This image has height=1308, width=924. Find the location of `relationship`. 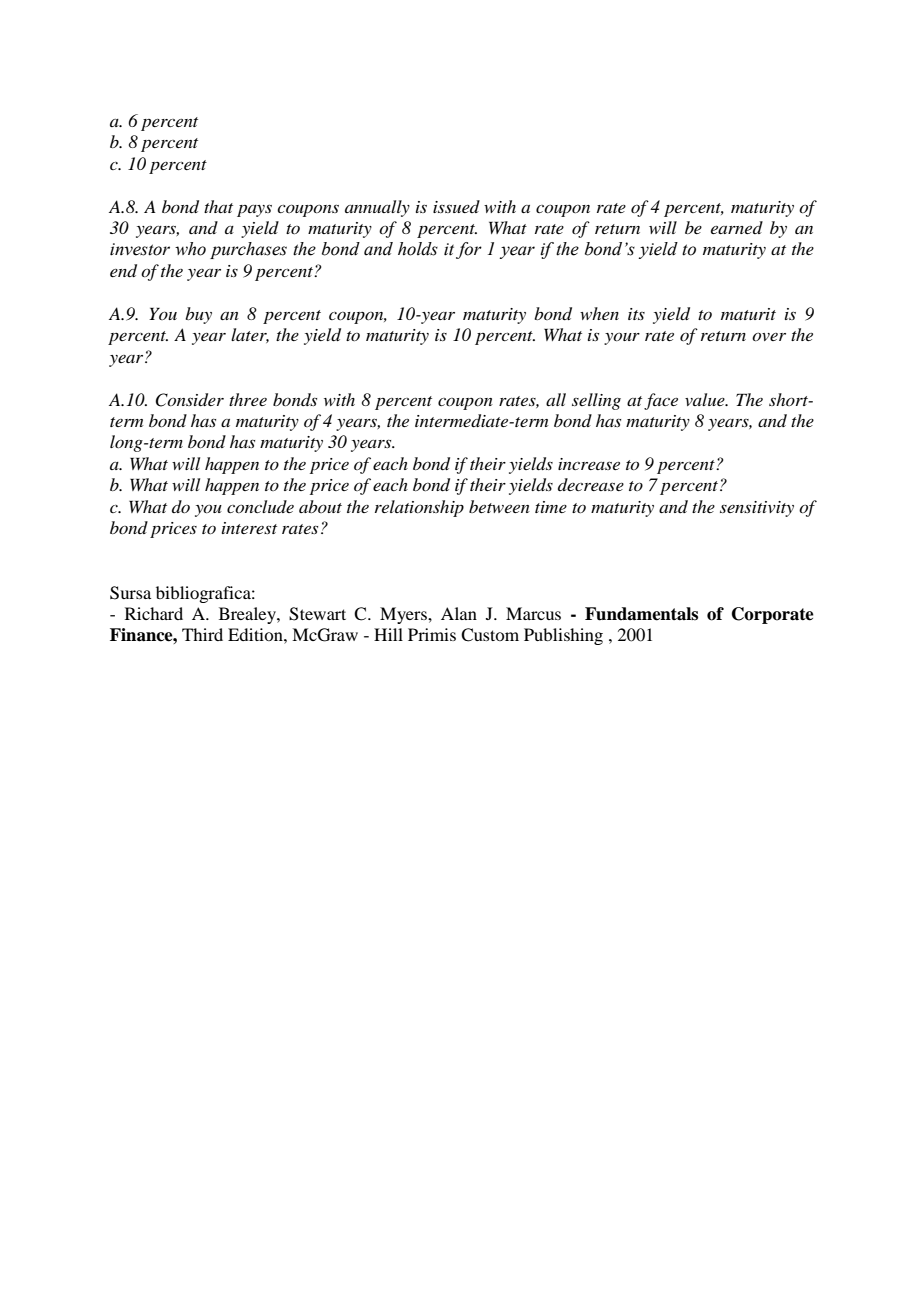

relationship is located at coordinates (419, 508).
